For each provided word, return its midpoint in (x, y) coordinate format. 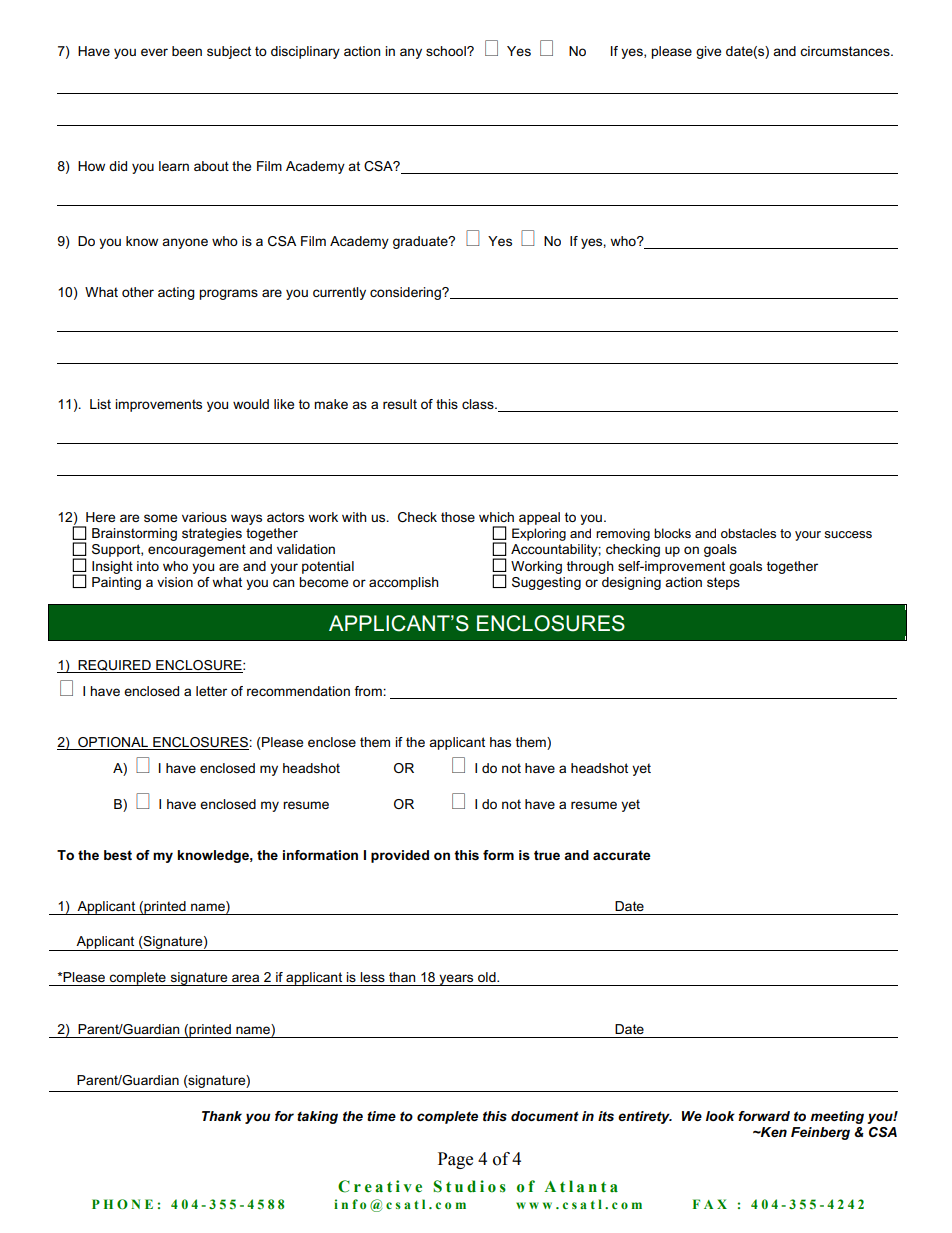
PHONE (122, 1204)
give (708, 52)
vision (175, 582)
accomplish (404, 583)
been (187, 51)
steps (723, 583)
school (447, 51)
